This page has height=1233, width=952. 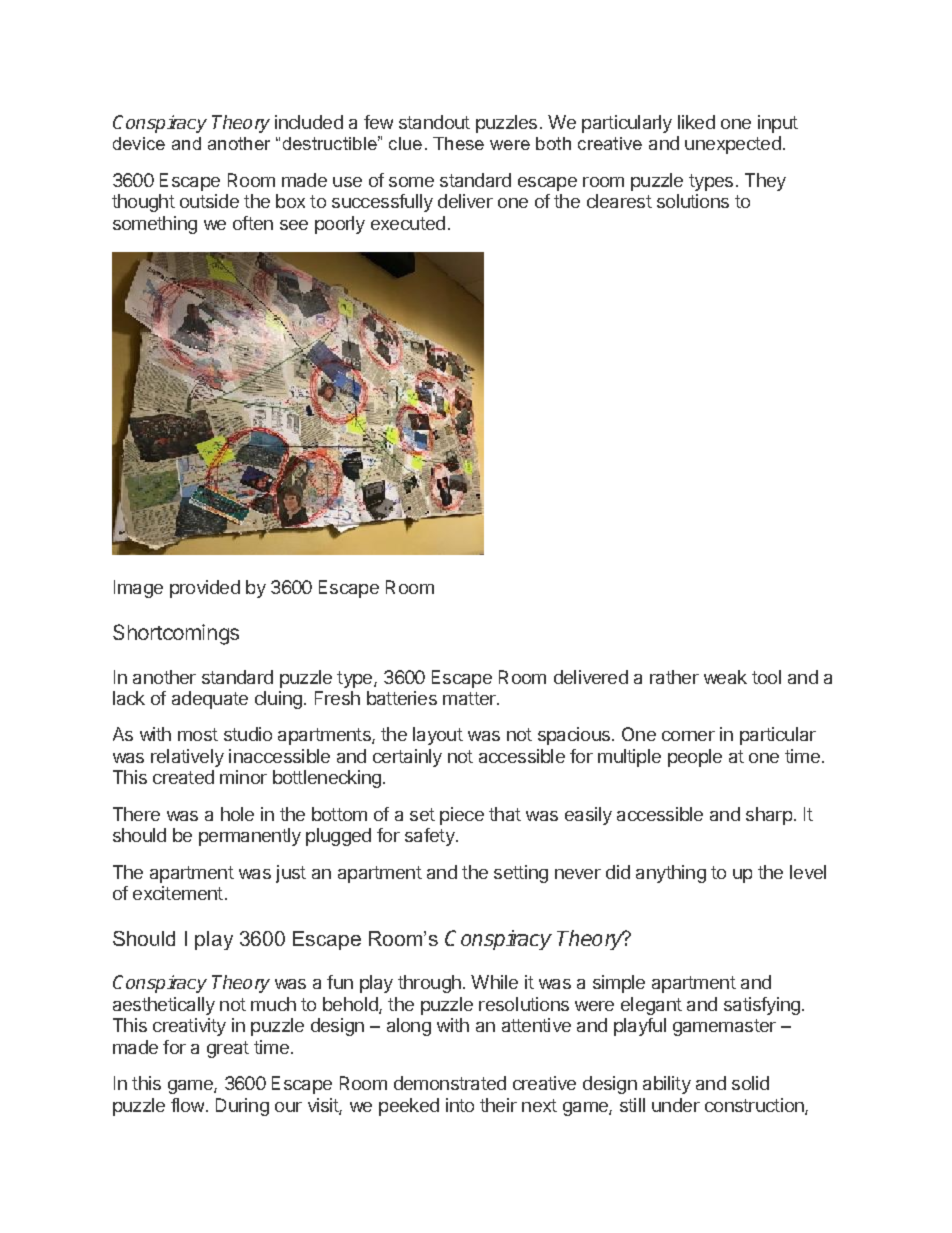 What do you see at coordinates (458, 143) in the page?
I see `These` at bounding box center [458, 143].
